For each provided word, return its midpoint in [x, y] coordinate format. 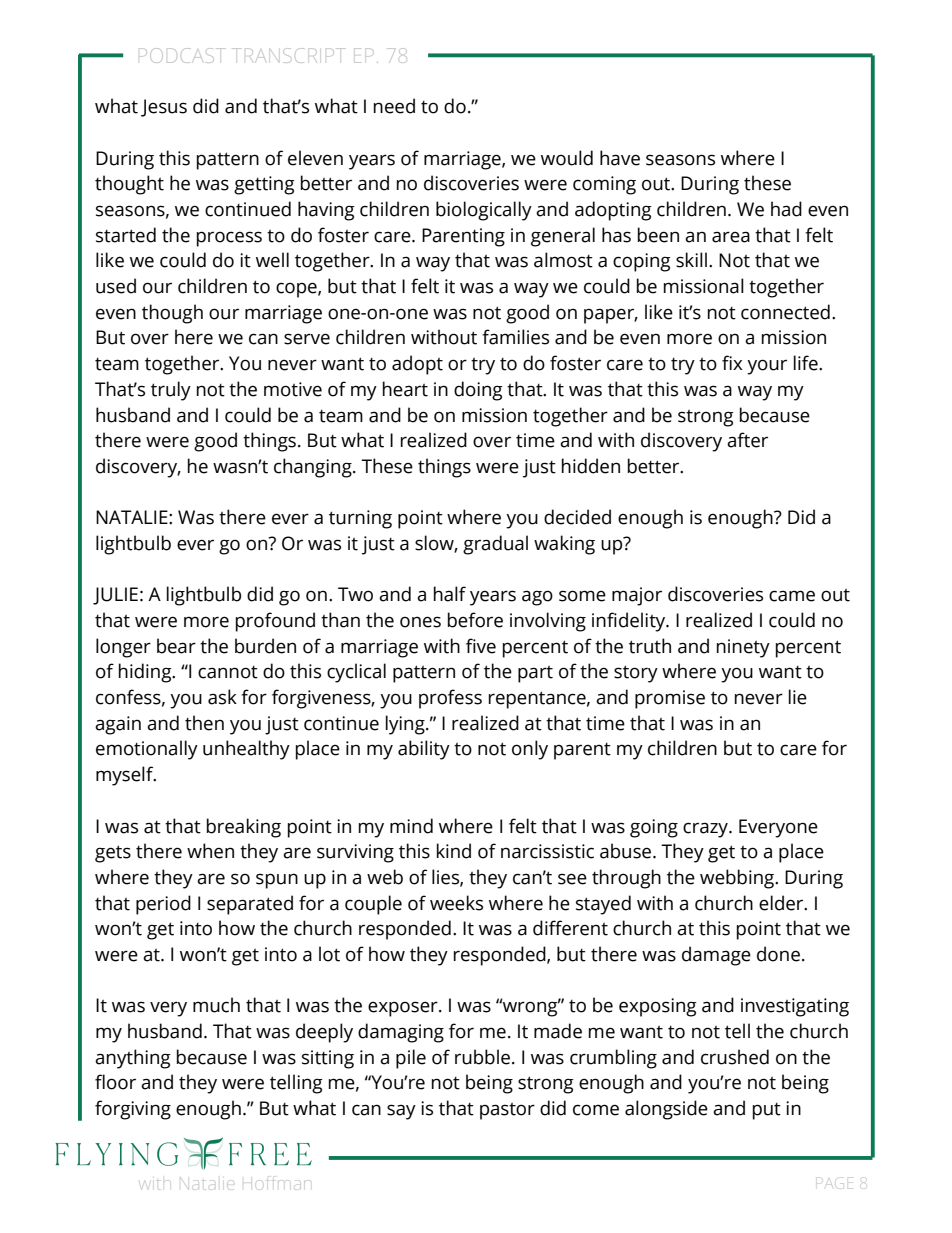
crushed [735, 1057]
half [450, 594]
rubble [482, 1057]
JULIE [115, 596]
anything [133, 1059]
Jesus [164, 108]
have [620, 158]
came [792, 596]
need [394, 106]
